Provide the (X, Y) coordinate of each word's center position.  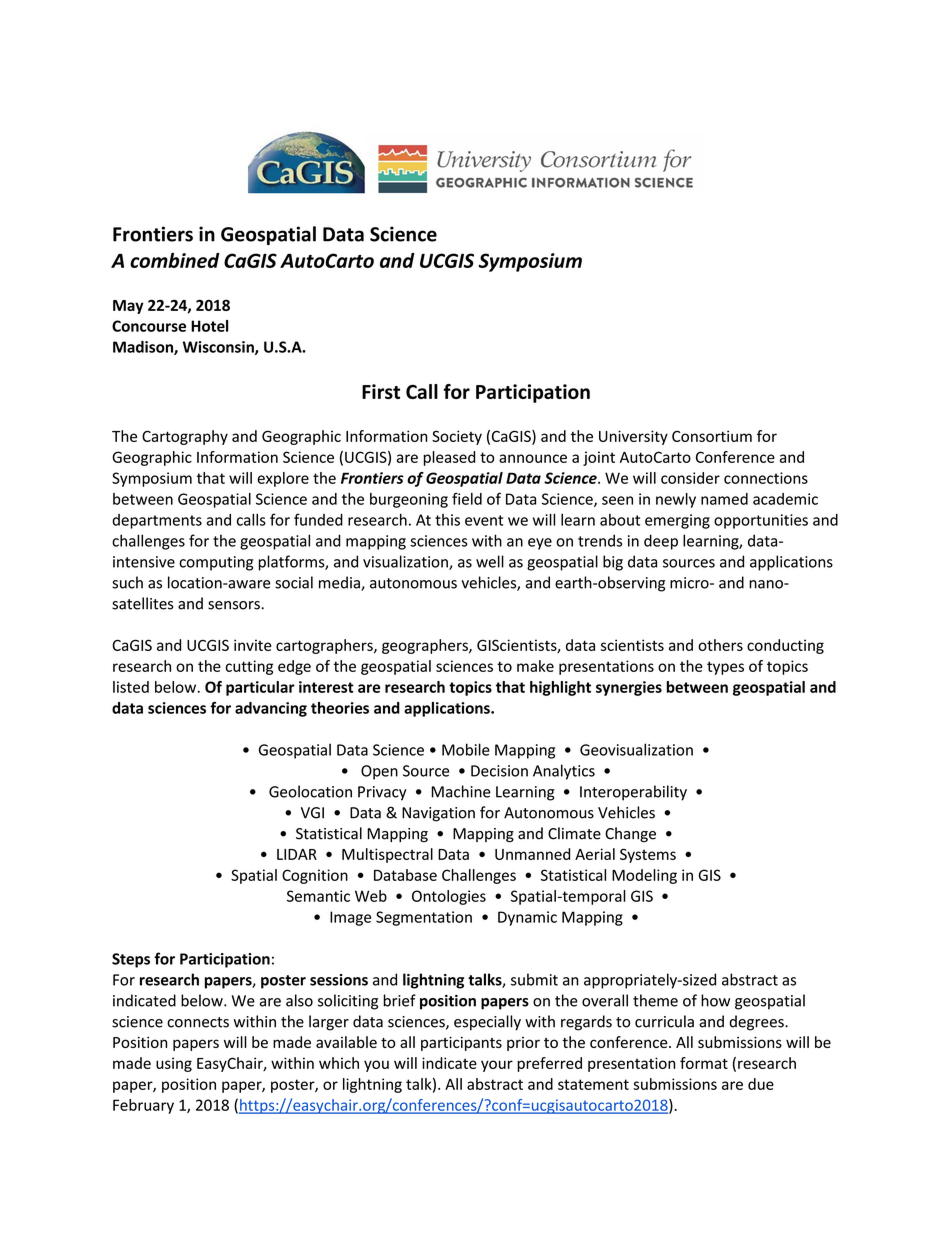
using (174, 1064)
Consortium (712, 436)
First (381, 391)
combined (175, 260)
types (725, 668)
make (535, 666)
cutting (249, 667)
